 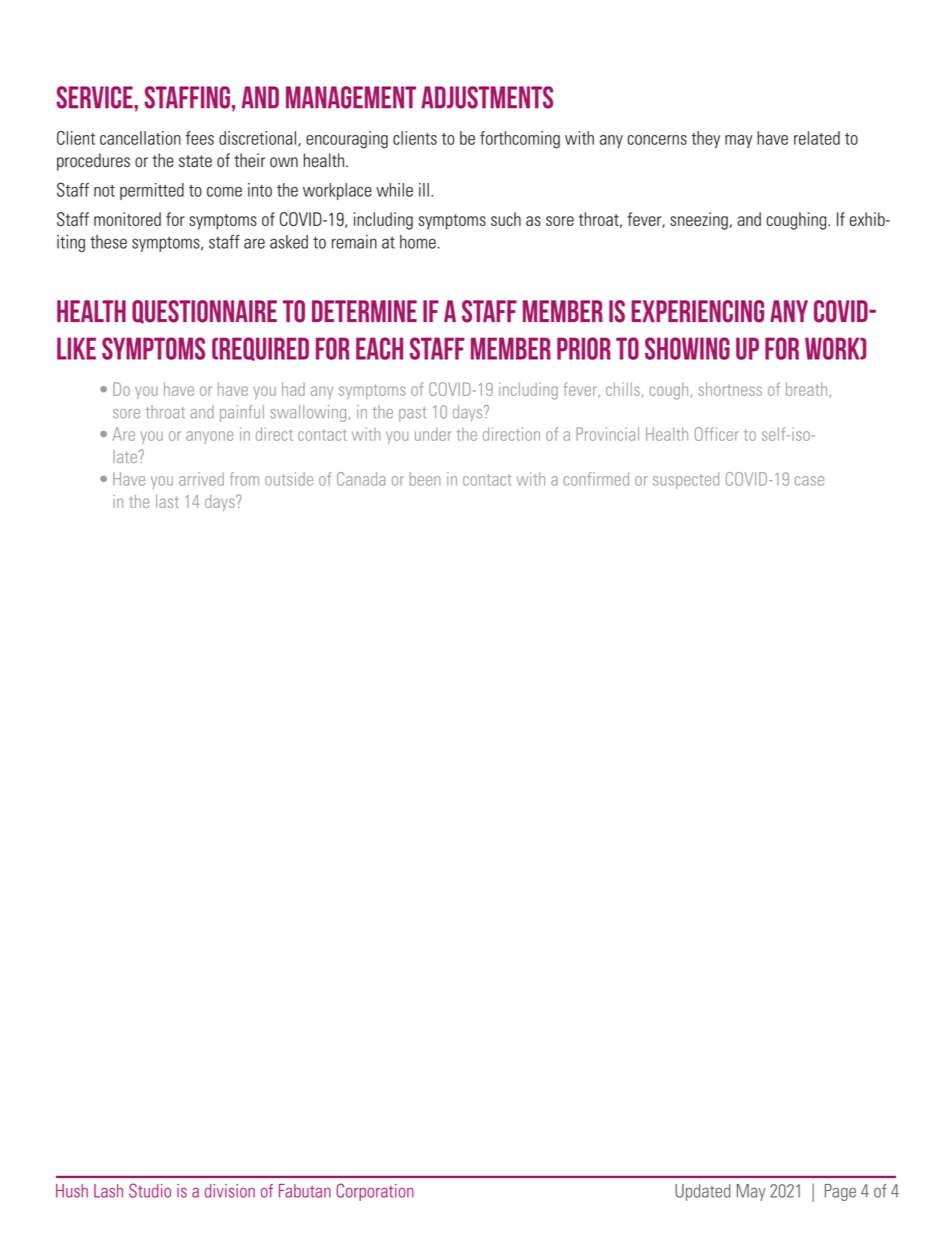 What do you see at coordinates (487, 97) in the page?
I see `adjustments` at bounding box center [487, 97].
